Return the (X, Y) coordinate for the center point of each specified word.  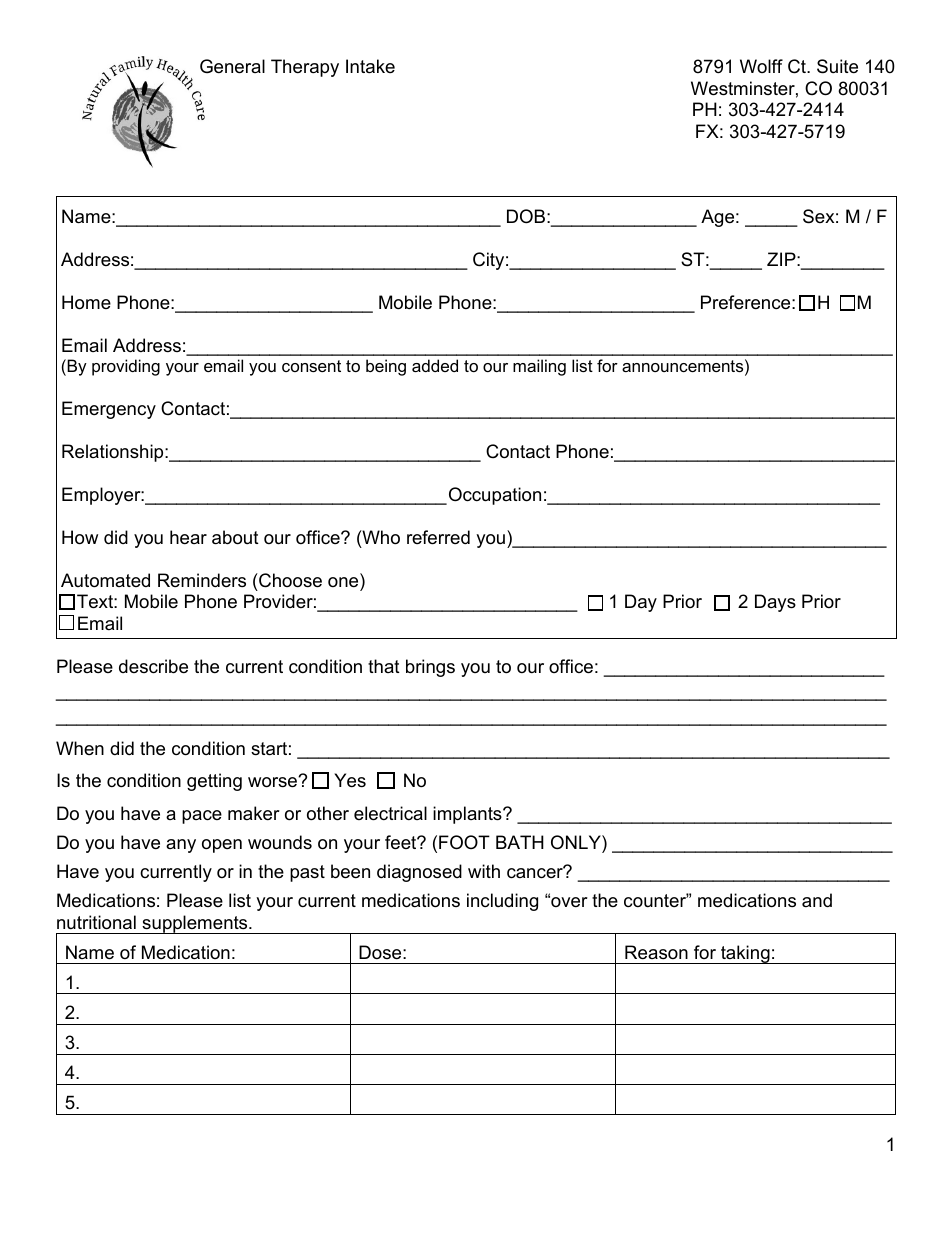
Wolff (761, 66)
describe (153, 666)
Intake (370, 66)
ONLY (577, 842)
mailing (539, 367)
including (502, 902)
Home (86, 302)
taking (745, 954)
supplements (195, 924)
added (435, 365)
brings (430, 668)
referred (438, 537)
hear (188, 537)
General (232, 66)
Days (775, 603)
